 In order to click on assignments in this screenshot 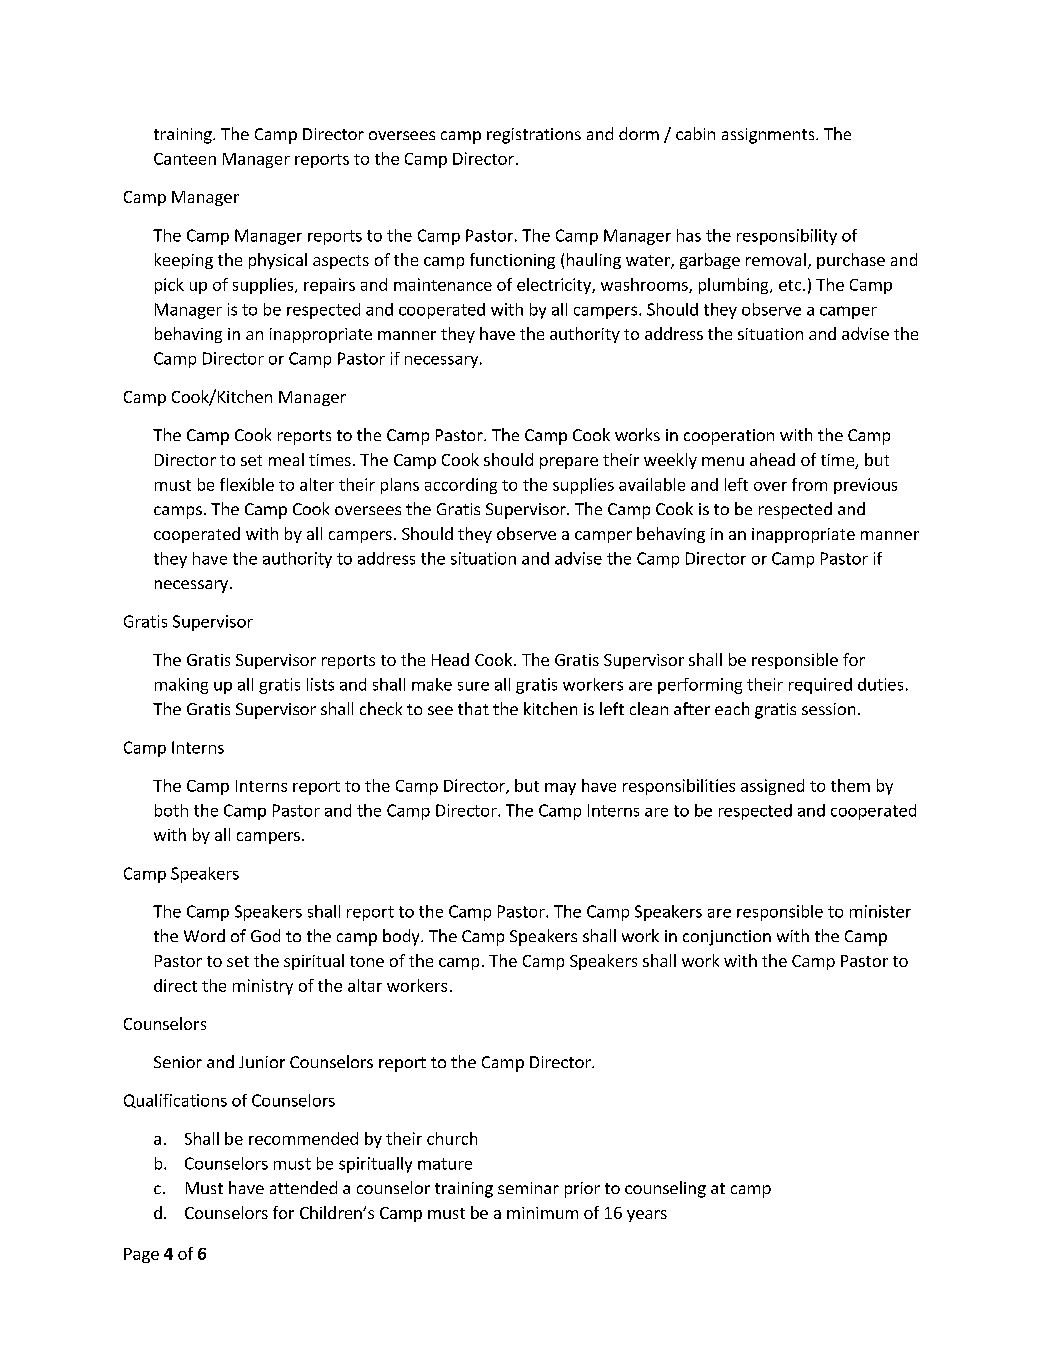, I will do `click(769, 136)`.
